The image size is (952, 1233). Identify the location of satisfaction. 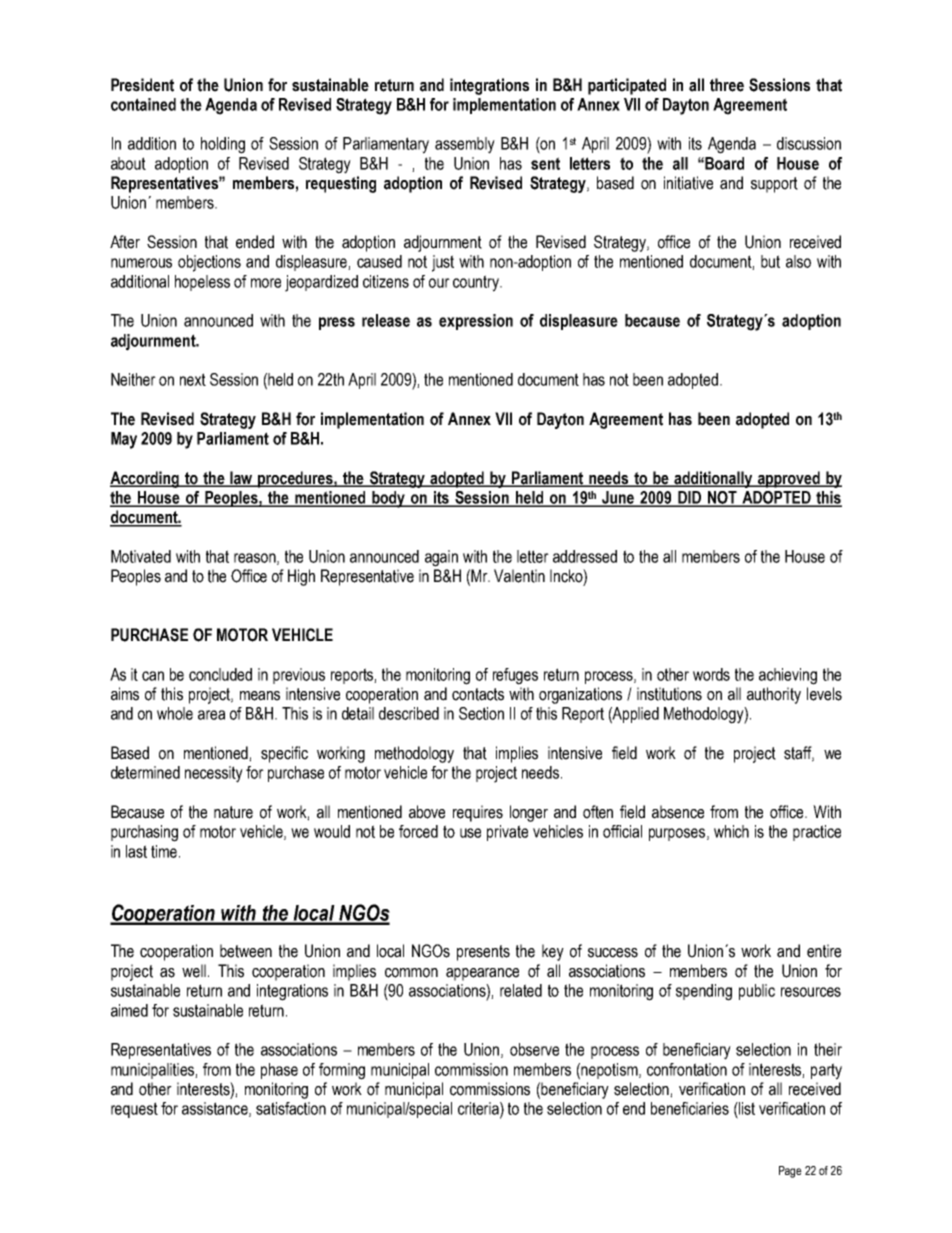
(291, 1108).
